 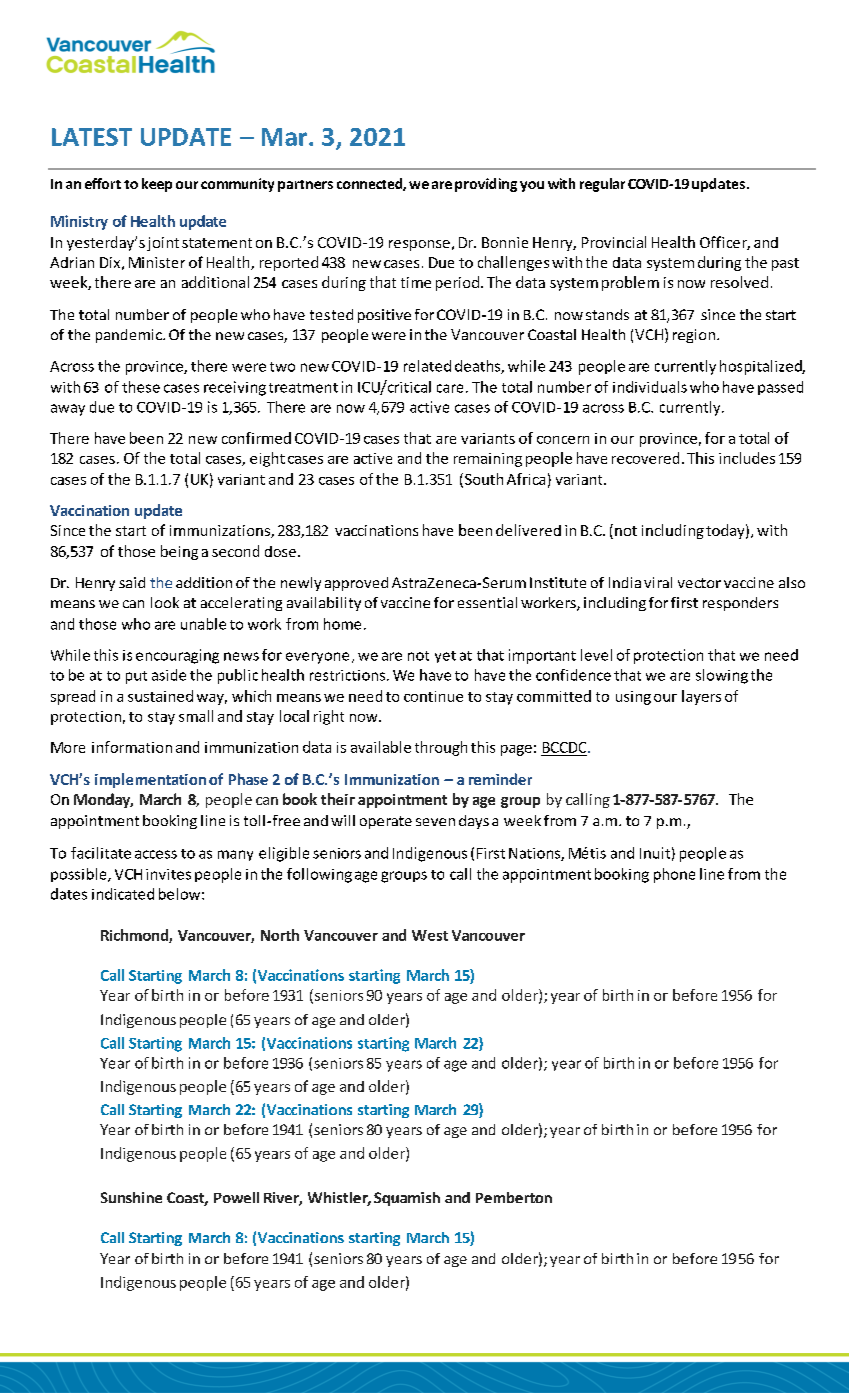 What do you see at coordinates (722, 676) in the screenshot?
I see `slowing` at bounding box center [722, 676].
